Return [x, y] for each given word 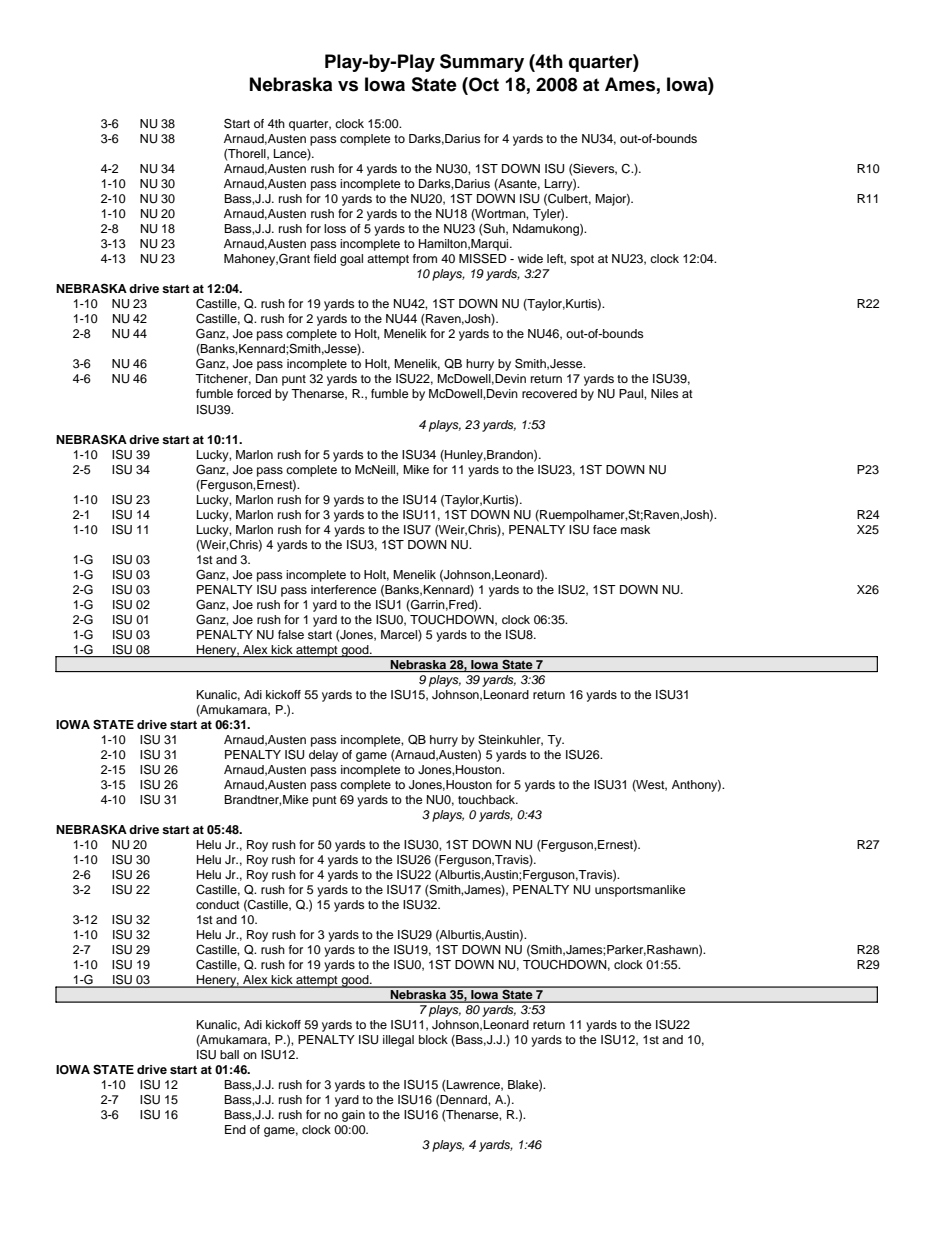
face [605, 529]
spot [582, 260]
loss [335, 228]
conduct [218, 904]
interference [344, 589]
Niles [665, 393]
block [433, 1039]
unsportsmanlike [640, 891]
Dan [267, 378]
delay [323, 756]
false [291, 634]
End [235, 1129]
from [425, 258]
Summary [482, 63]
